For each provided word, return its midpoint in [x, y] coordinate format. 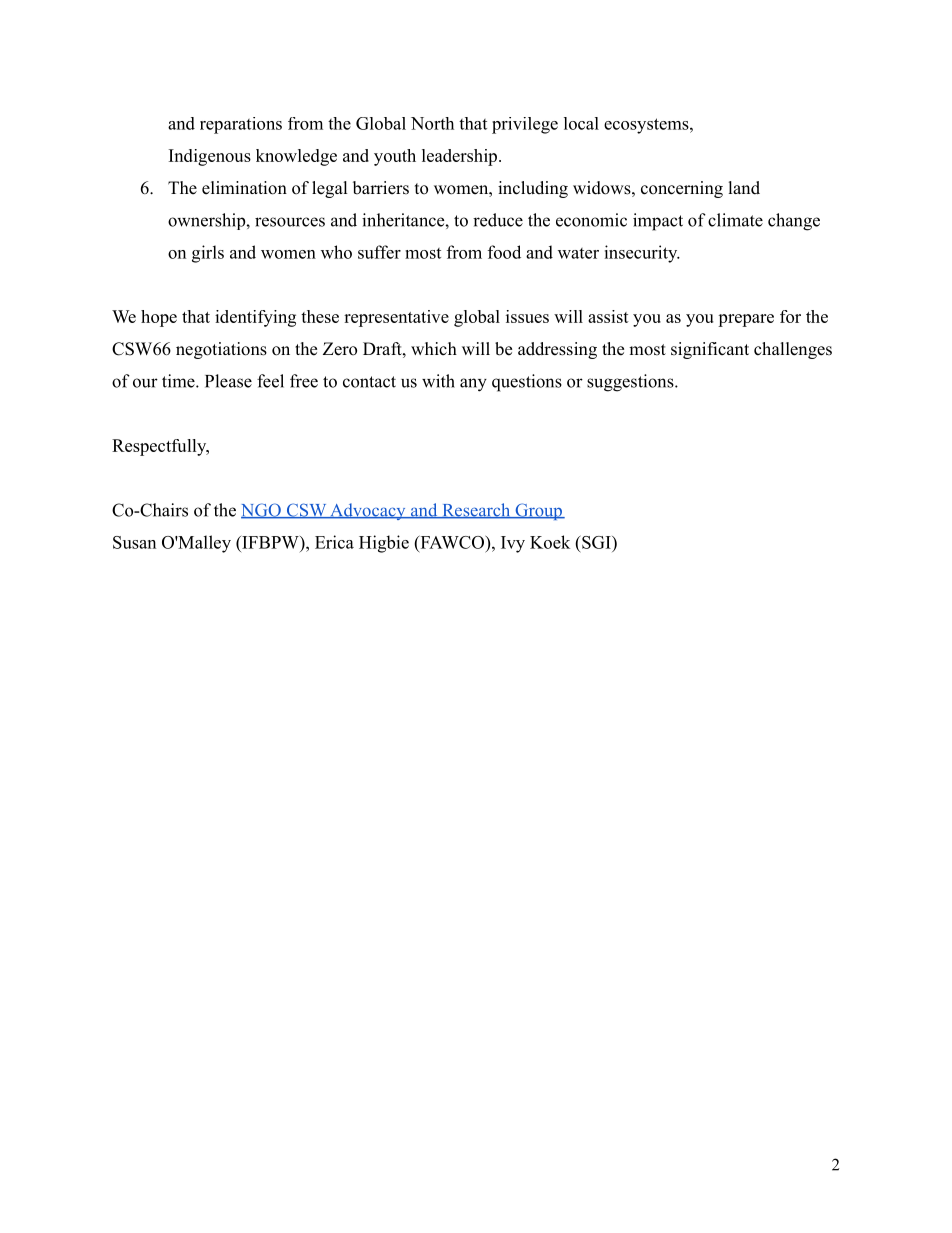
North [432, 123]
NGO [262, 511]
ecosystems [646, 126]
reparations [241, 125]
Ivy [513, 544]
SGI [596, 542]
